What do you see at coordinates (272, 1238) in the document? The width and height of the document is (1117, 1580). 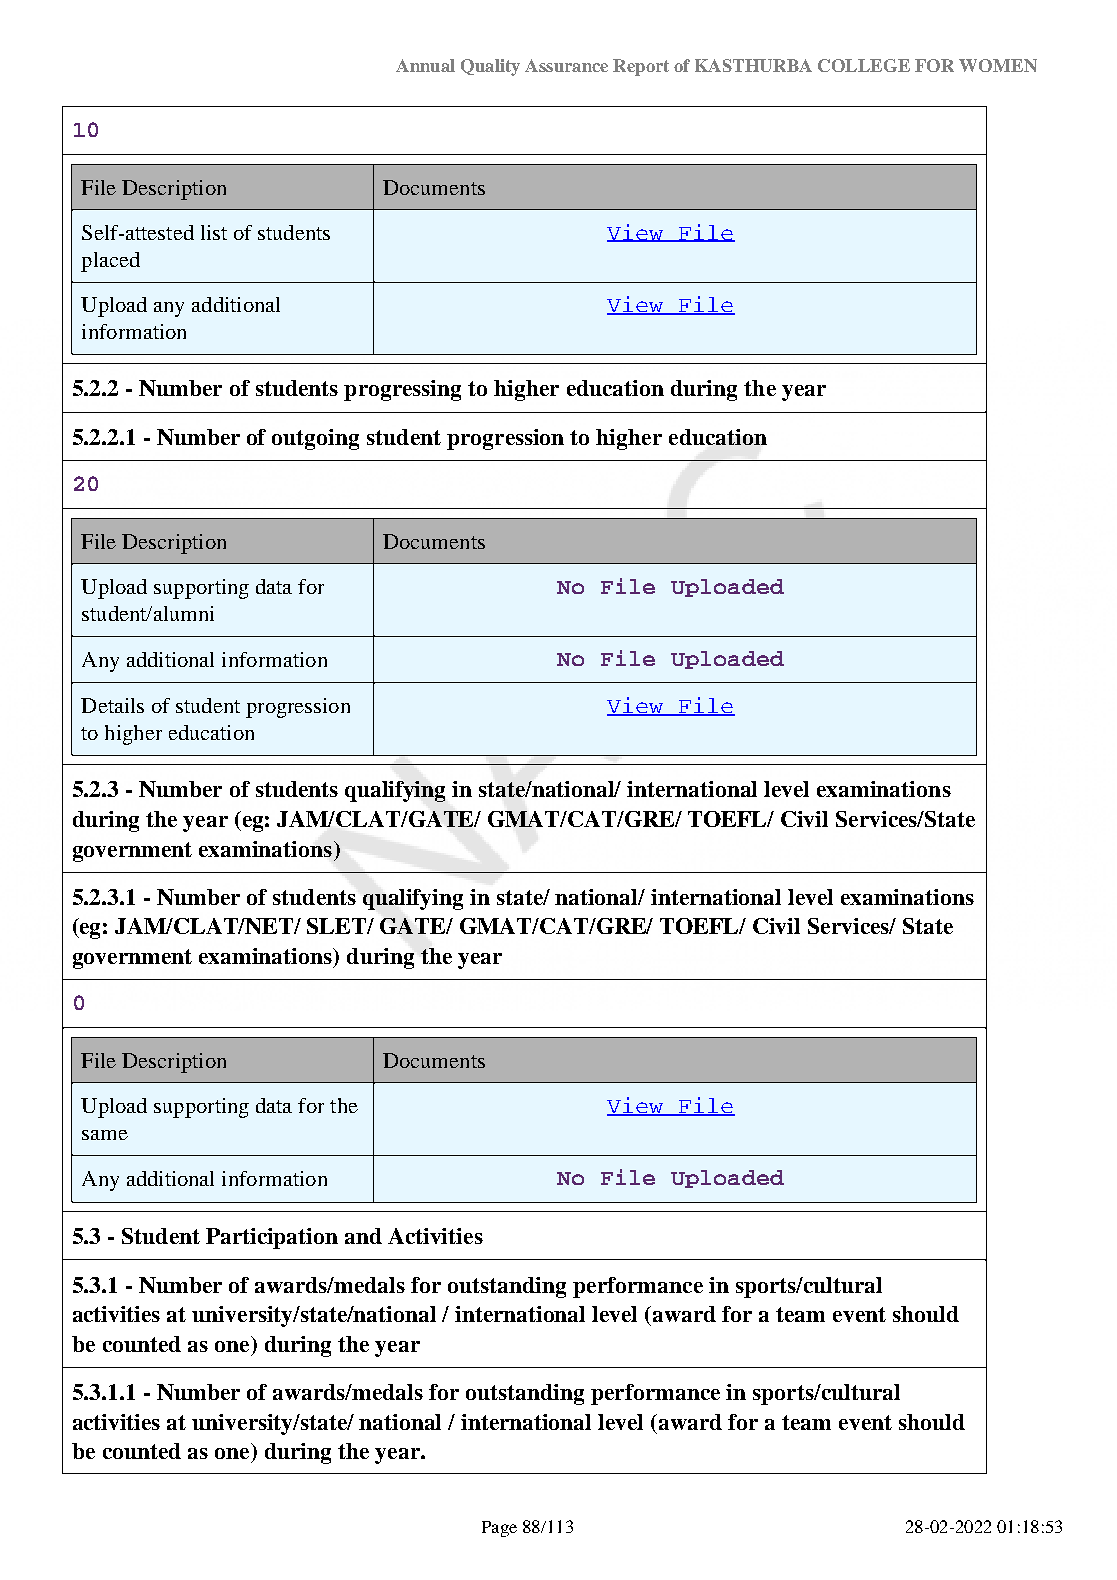 I see `Participation` at bounding box center [272, 1238].
